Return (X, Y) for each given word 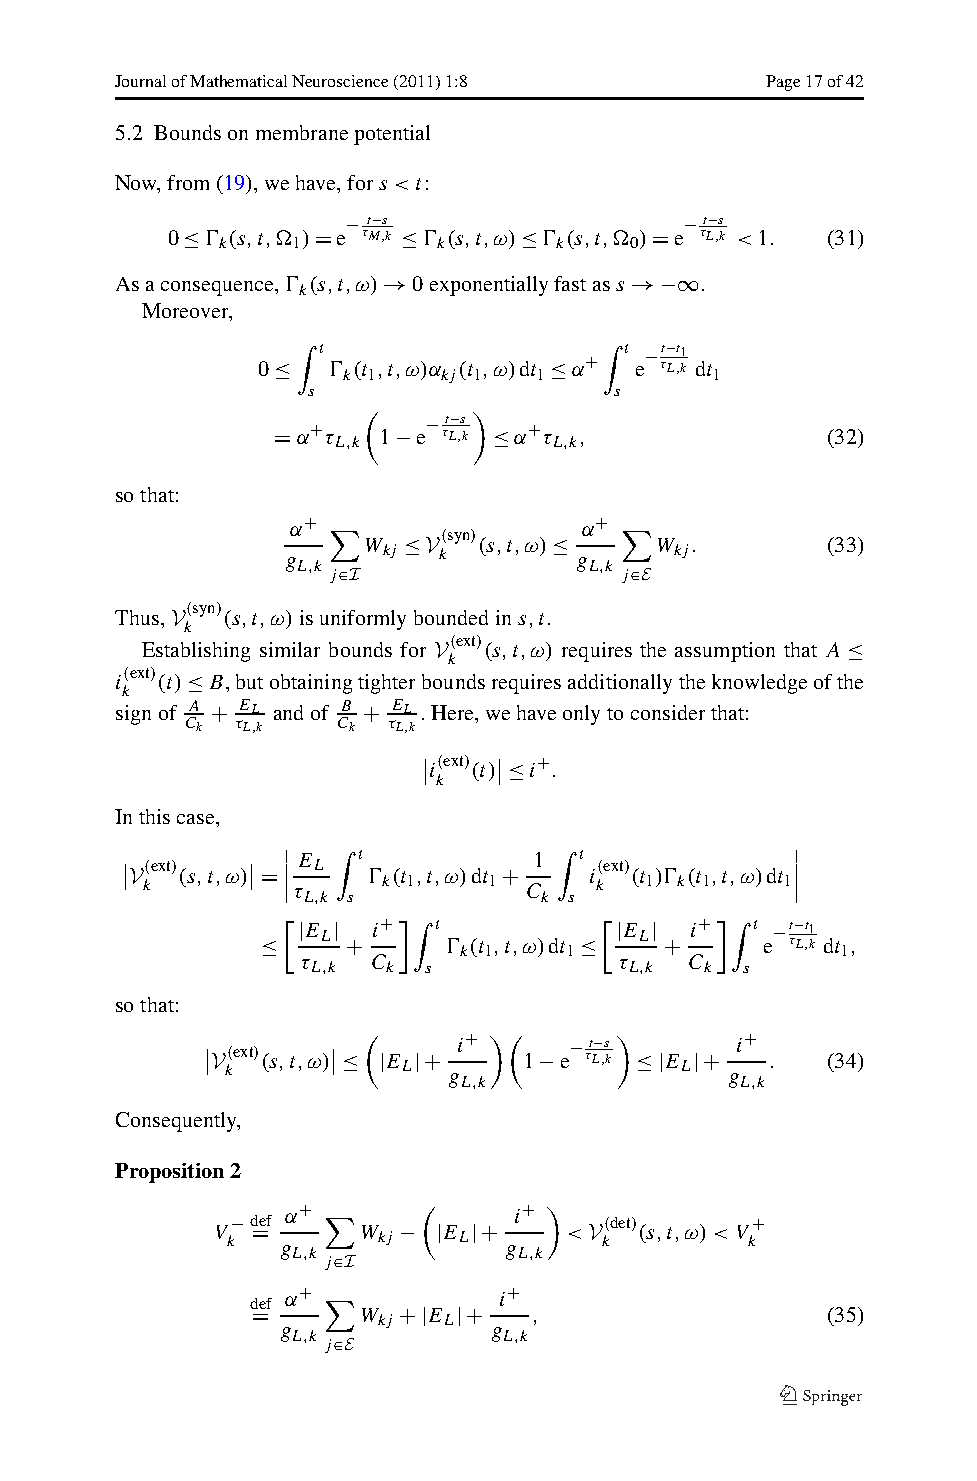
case (197, 819)
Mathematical (238, 81)
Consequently (177, 1122)
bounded (451, 617)
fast (570, 283)
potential (392, 135)
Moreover (186, 310)
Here (453, 712)
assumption (725, 652)
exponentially (489, 286)
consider (668, 712)
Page (783, 83)
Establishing (196, 652)
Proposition (169, 1173)
